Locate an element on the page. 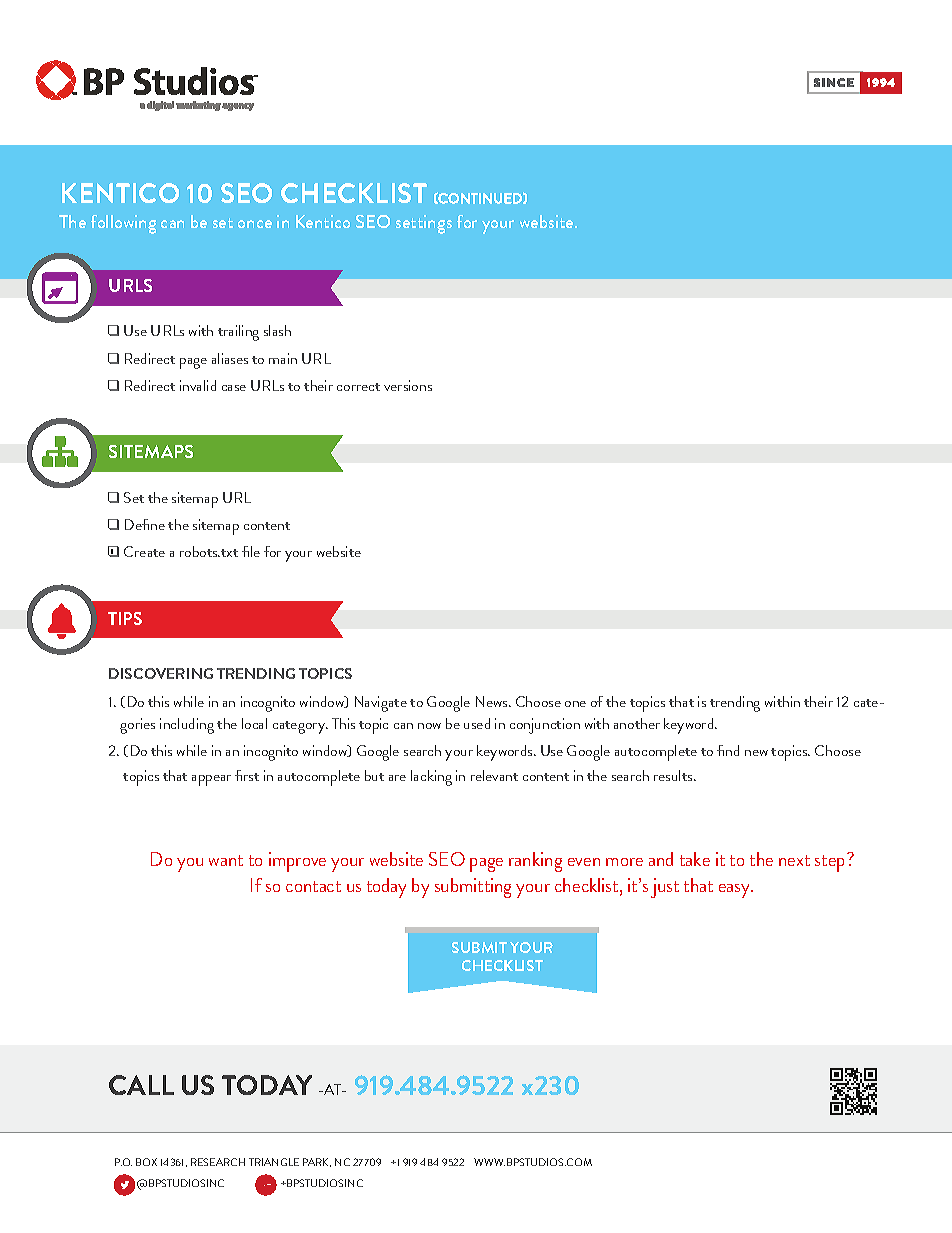  find is located at coordinates (728, 750).
